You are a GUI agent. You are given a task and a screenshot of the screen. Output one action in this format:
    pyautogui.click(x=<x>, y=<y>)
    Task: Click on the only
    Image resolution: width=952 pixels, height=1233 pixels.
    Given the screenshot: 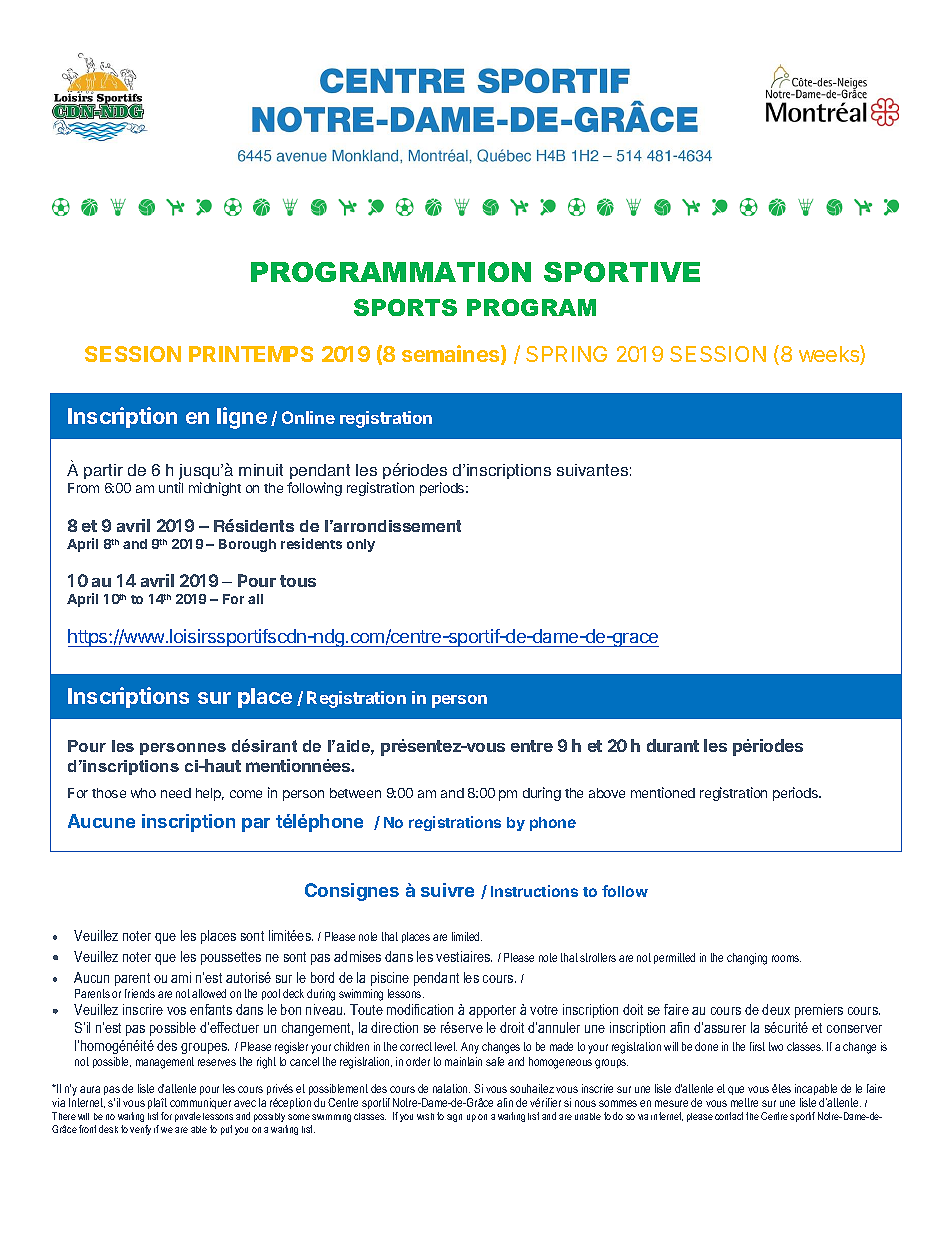 What is the action you would take?
    pyautogui.click(x=361, y=545)
